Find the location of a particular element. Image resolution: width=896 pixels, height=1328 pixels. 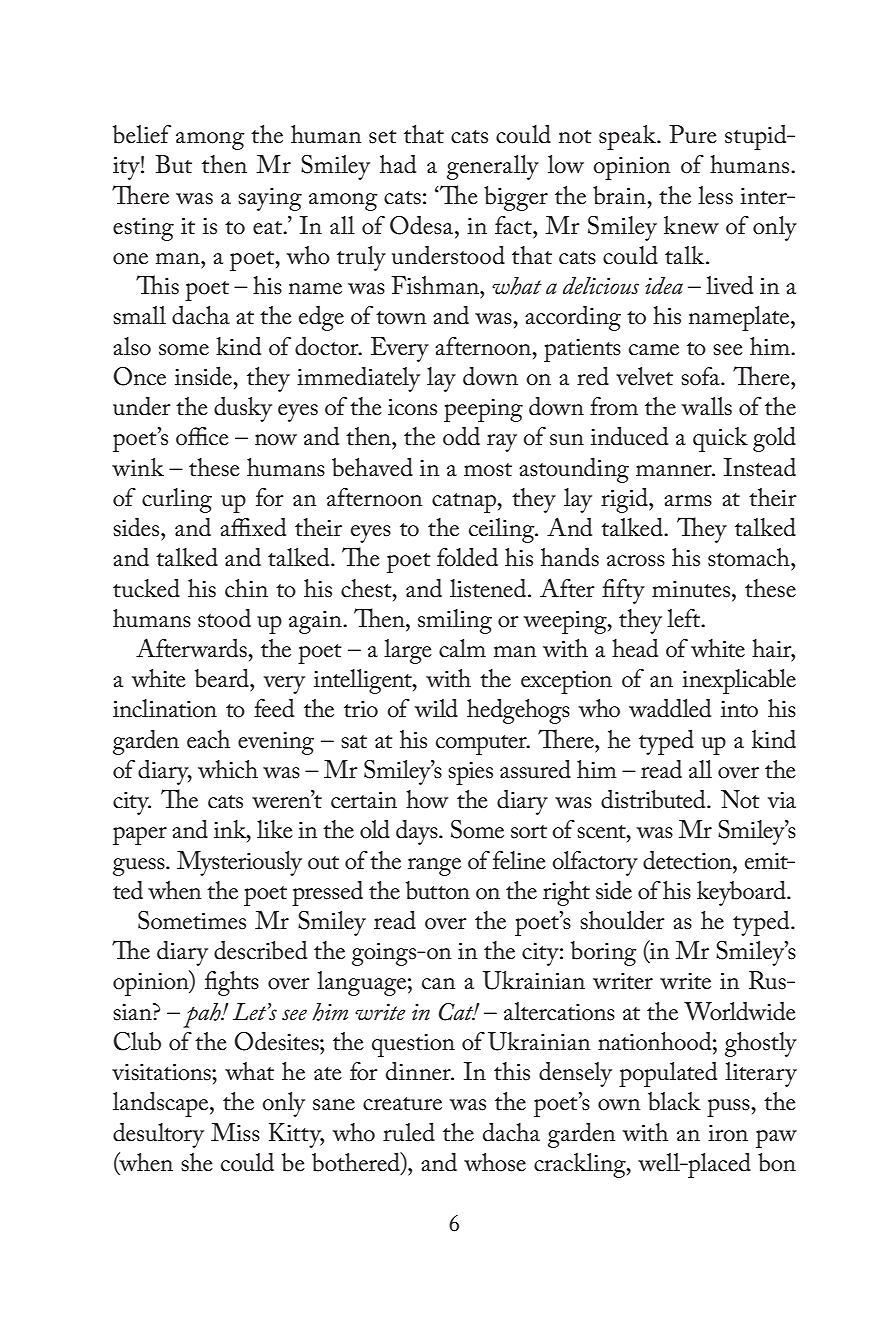

saying is located at coordinates (270, 199).
